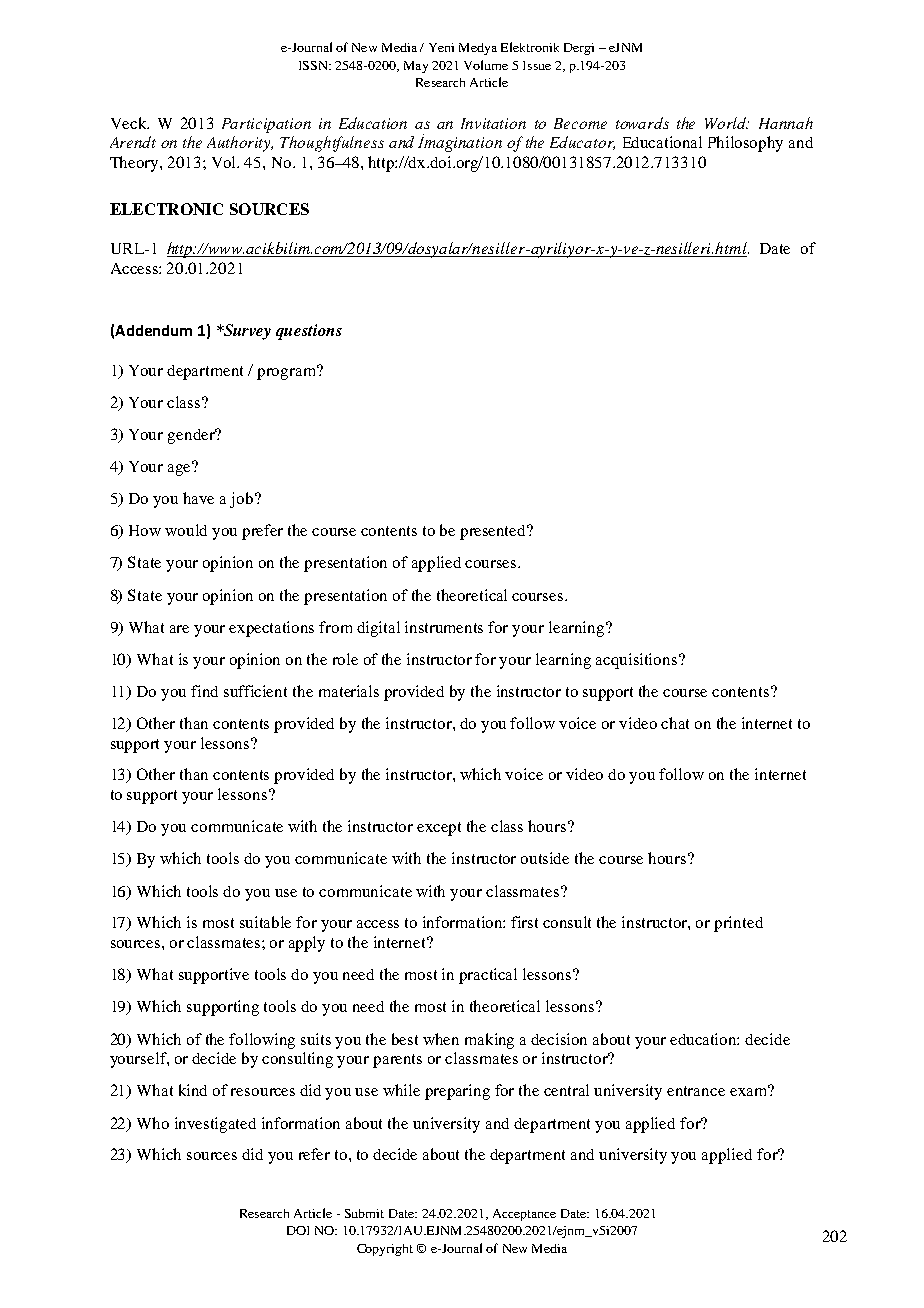  Describe the element at coordinates (638, 661) in the page. I see `acquisitions` at that location.
